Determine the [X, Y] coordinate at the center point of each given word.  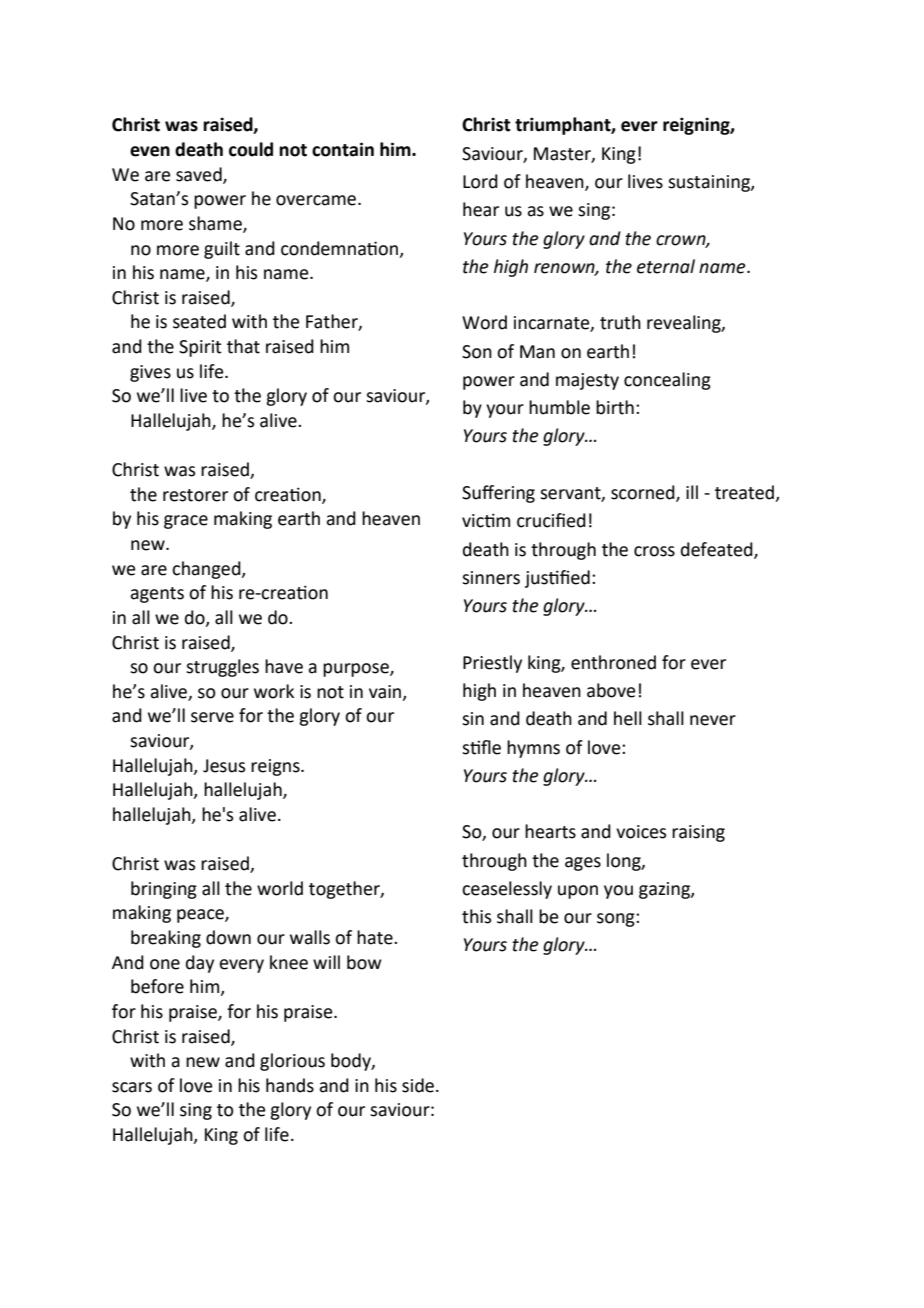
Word [484, 322]
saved [200, 175]
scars [132, 1087]
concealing [667, 381]
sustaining [710, 183]
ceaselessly [507, 890]
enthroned [613, 662]
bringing [164, 890]
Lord [480, 181]
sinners [491, 578]
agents [157, 595]
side [418, 1085]
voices [641, 832]
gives [150, 373]
